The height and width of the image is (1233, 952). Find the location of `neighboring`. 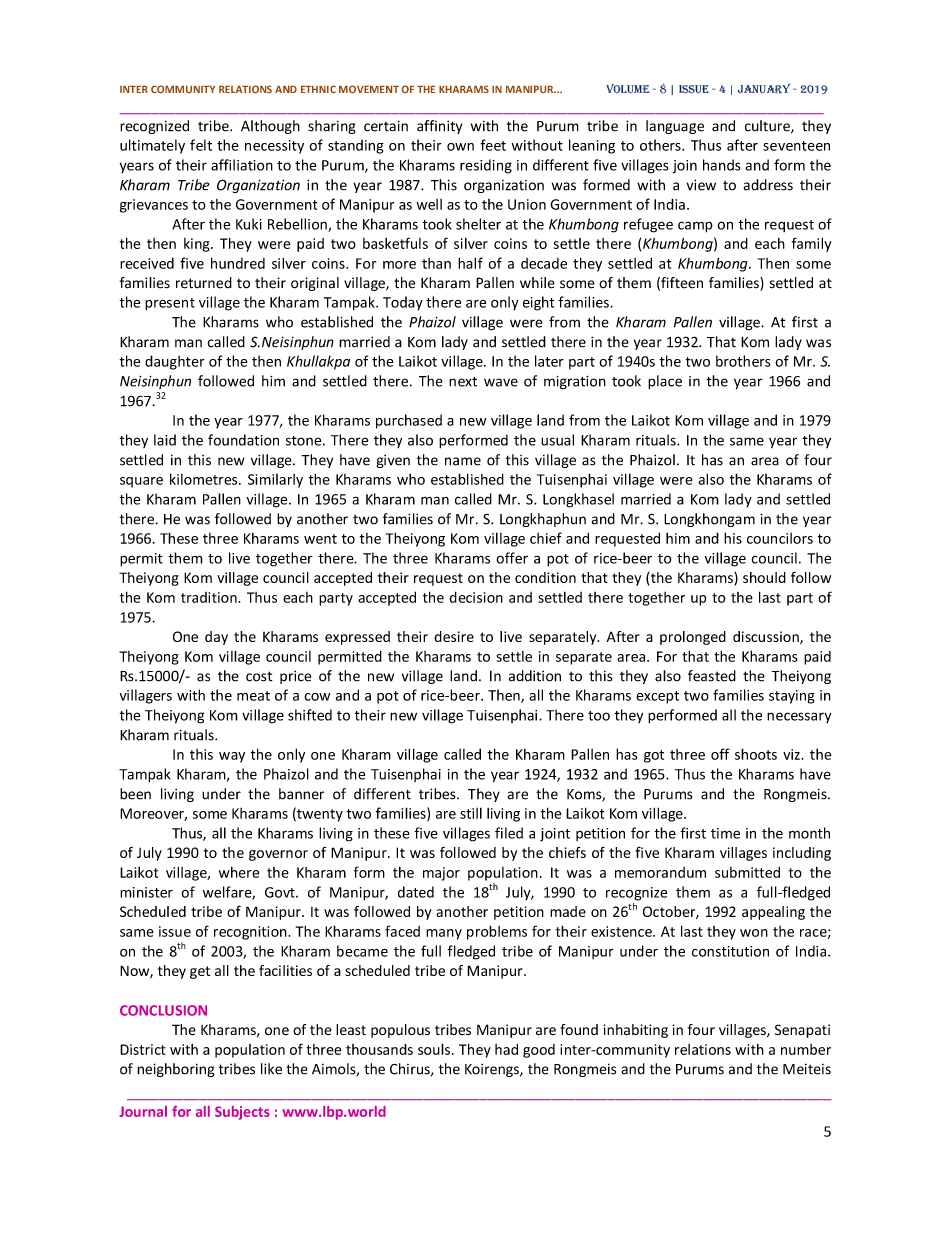

neighboring is located at coordinates (176, 1070).
